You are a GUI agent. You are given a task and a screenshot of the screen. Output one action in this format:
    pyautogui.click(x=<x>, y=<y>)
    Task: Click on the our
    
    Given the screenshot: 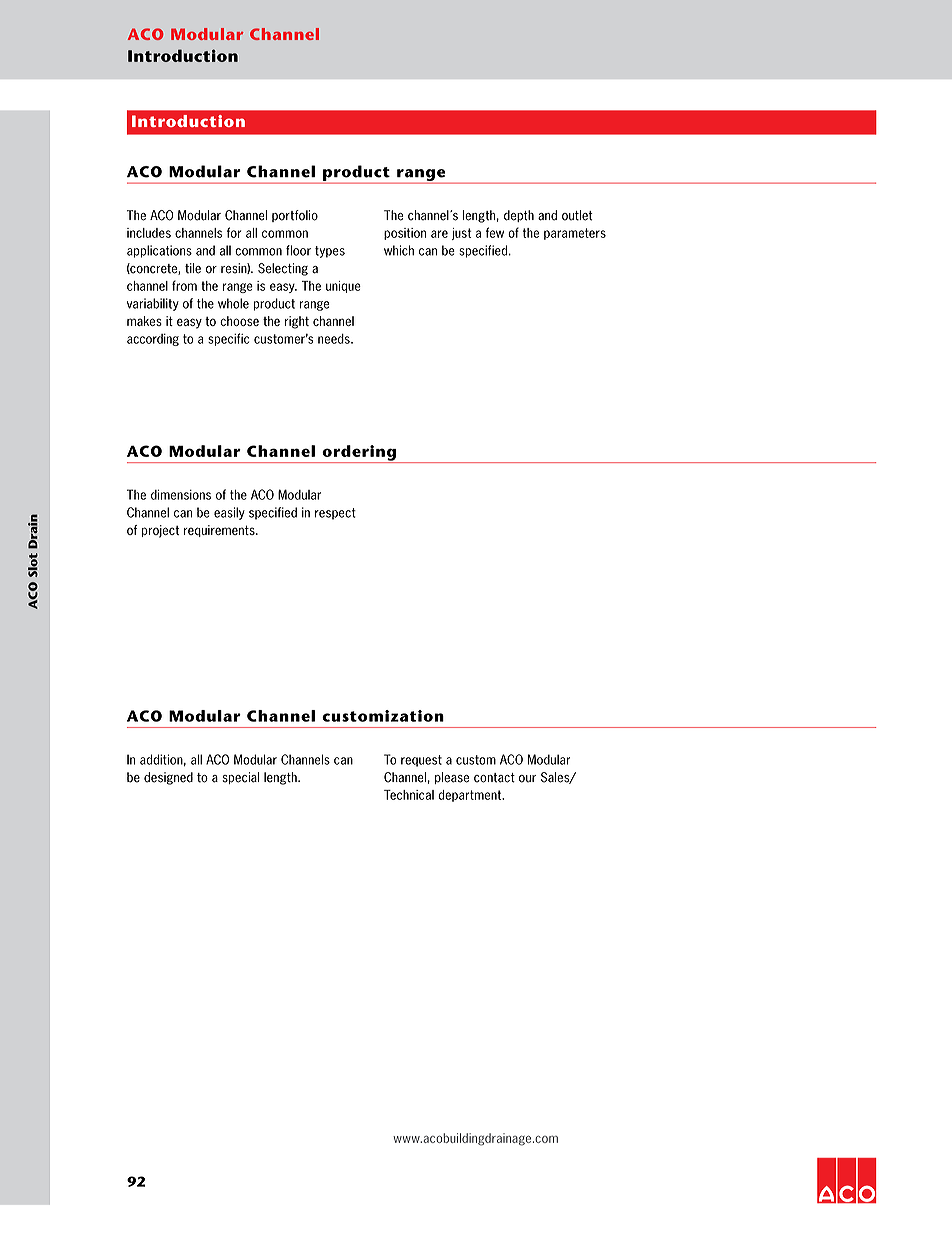 What is the action you would take?
    pyautogui.click(x=527, y=779)
